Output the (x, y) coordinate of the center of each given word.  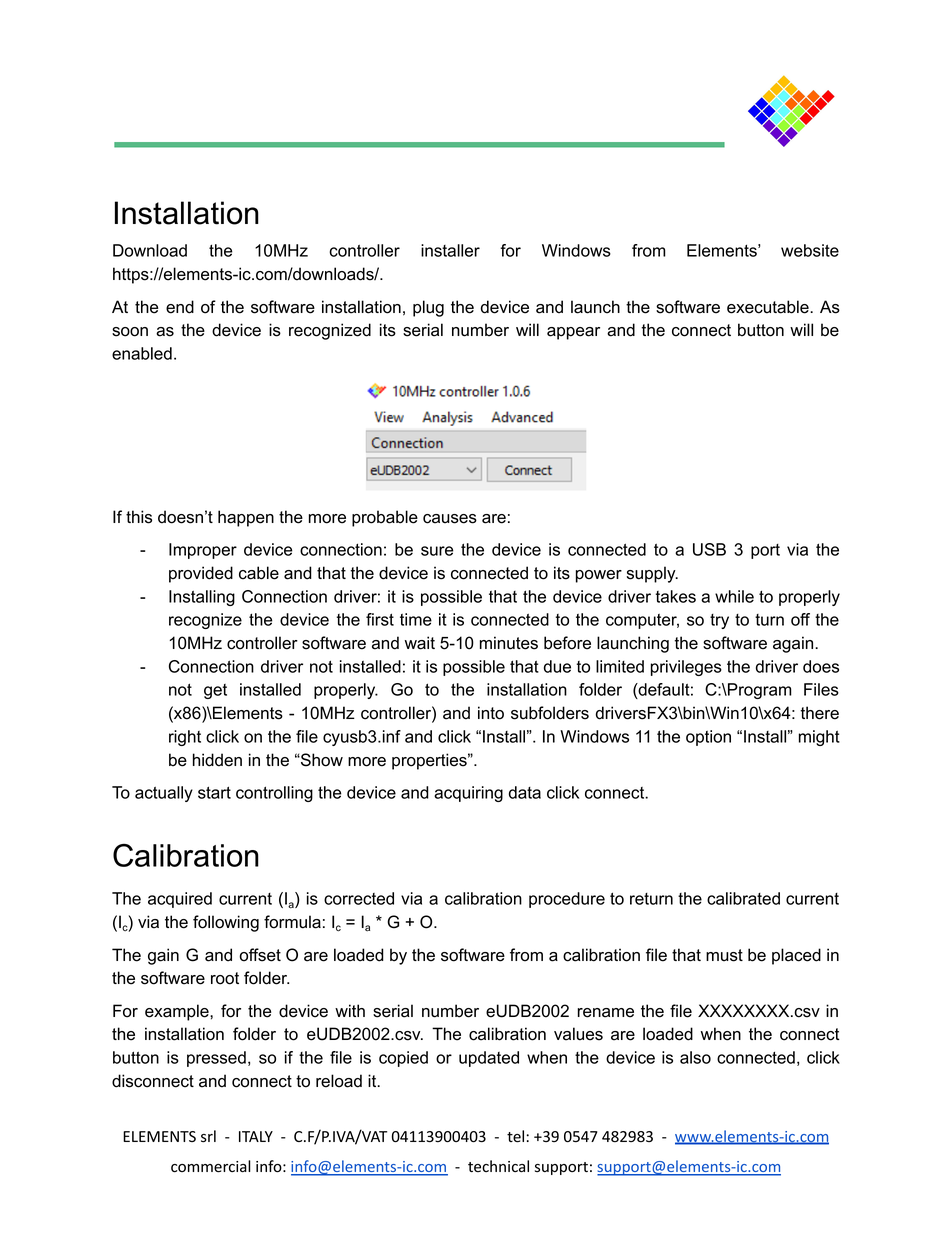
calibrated (743, 898)
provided (201, 574)
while (734, 596)
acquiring (468, 794)
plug (428, 308)
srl (208, 1136)
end (180, 307)
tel (515, 1136)
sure (437, 551)
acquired (180, 900)
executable (769, 307)
